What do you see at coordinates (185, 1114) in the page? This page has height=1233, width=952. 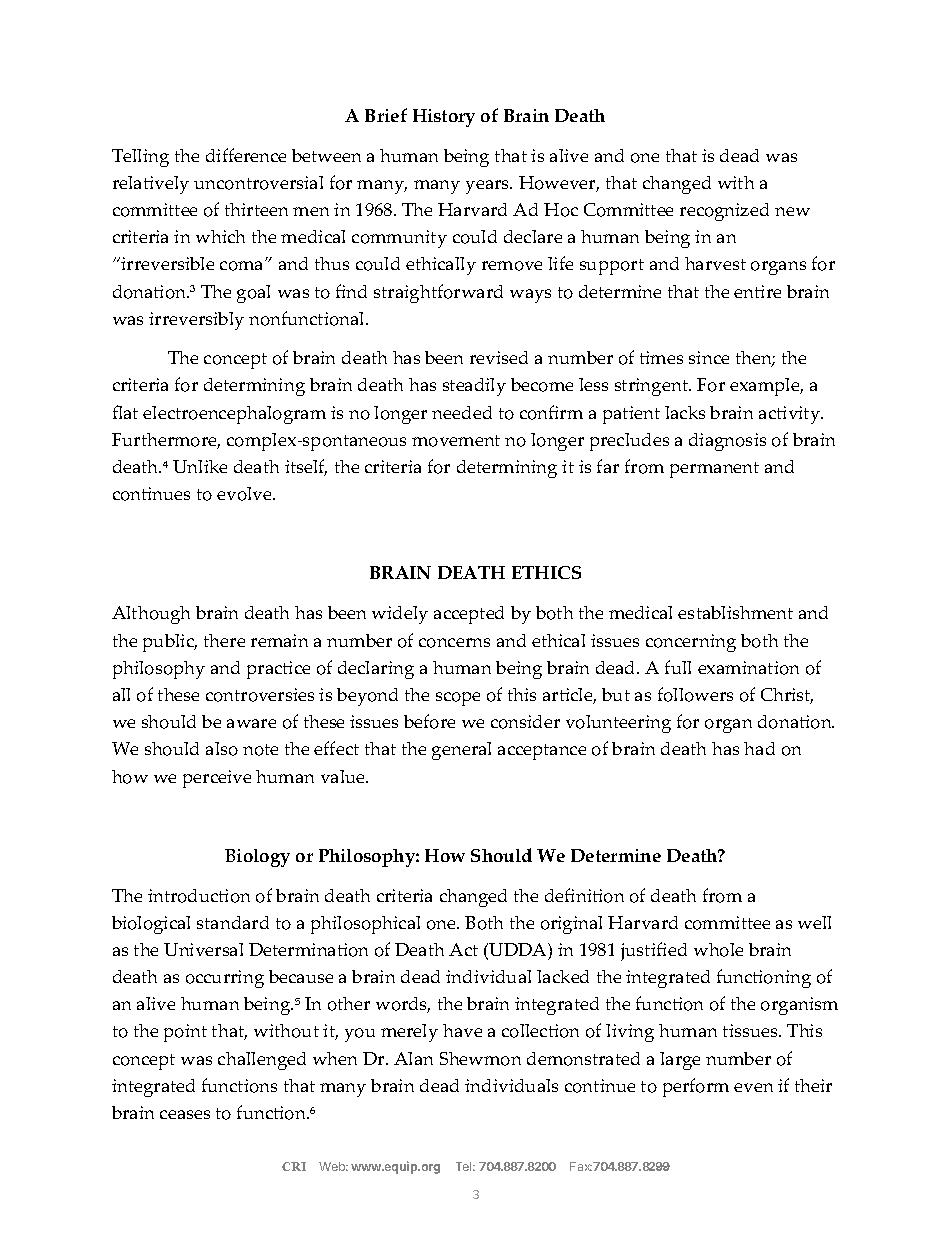 I see `ceases` at bounding box center [185, 1114].
